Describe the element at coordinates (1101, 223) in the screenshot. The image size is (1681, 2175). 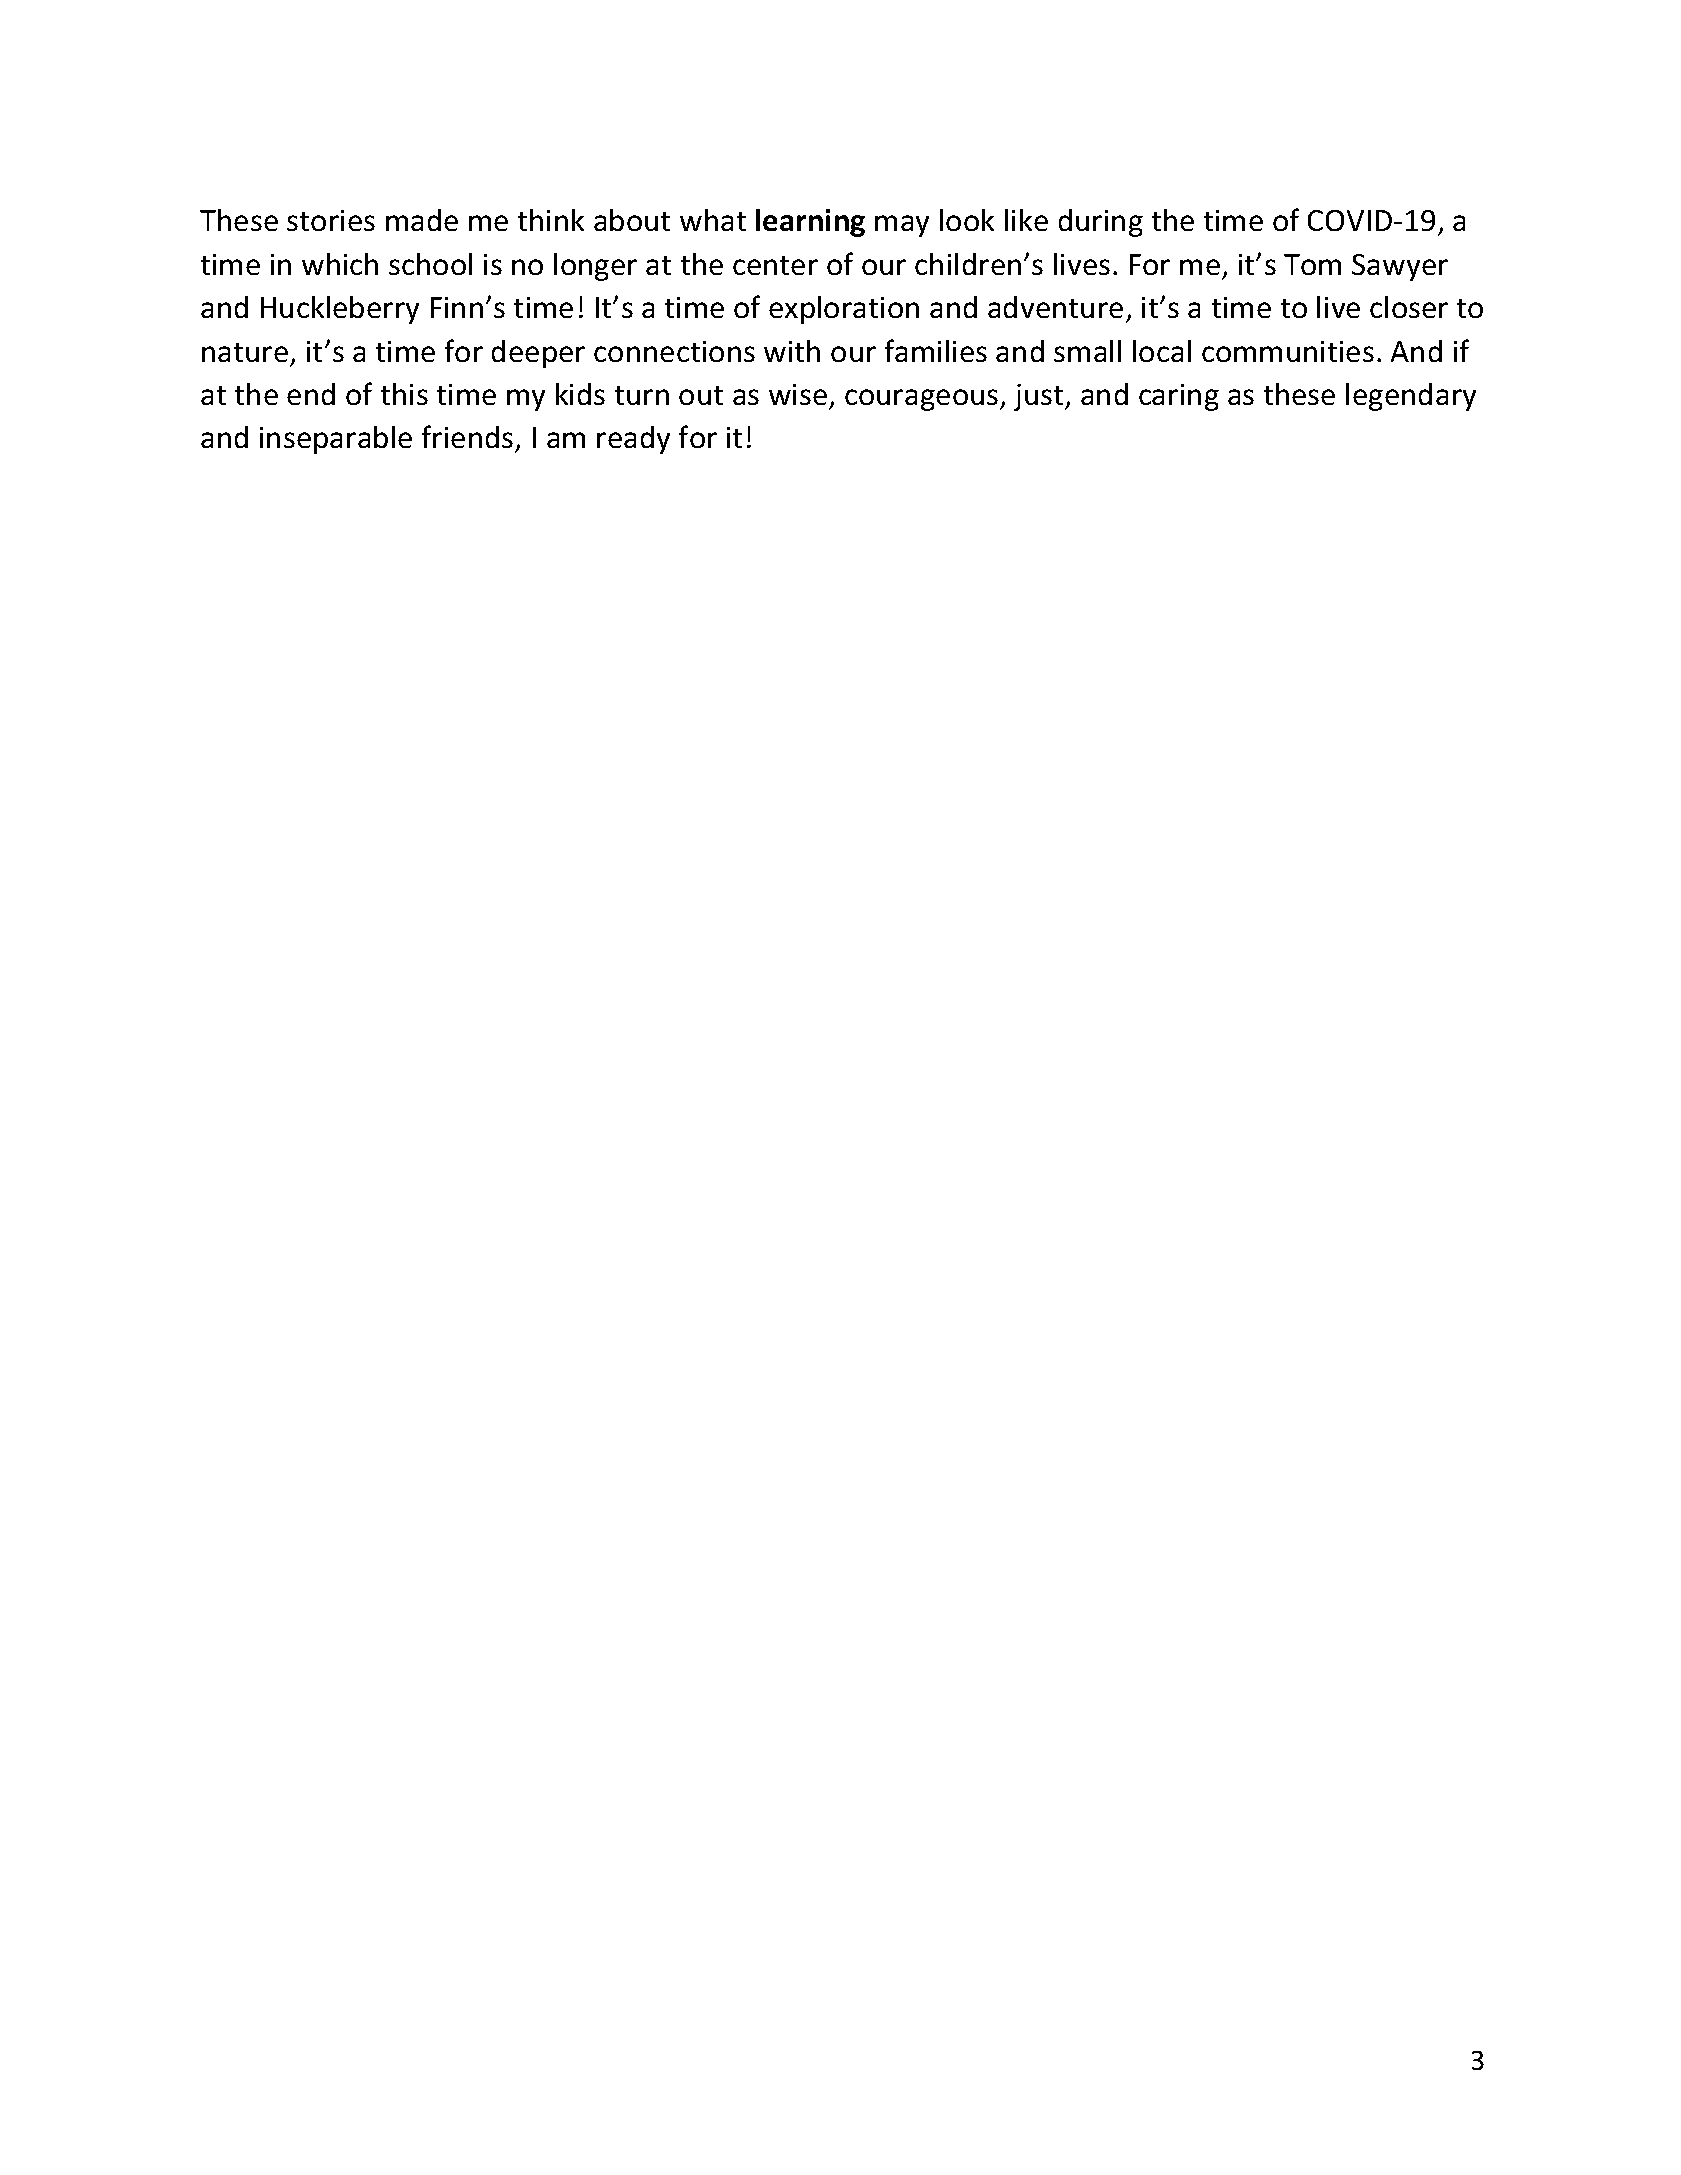
I see `during` at that location.
